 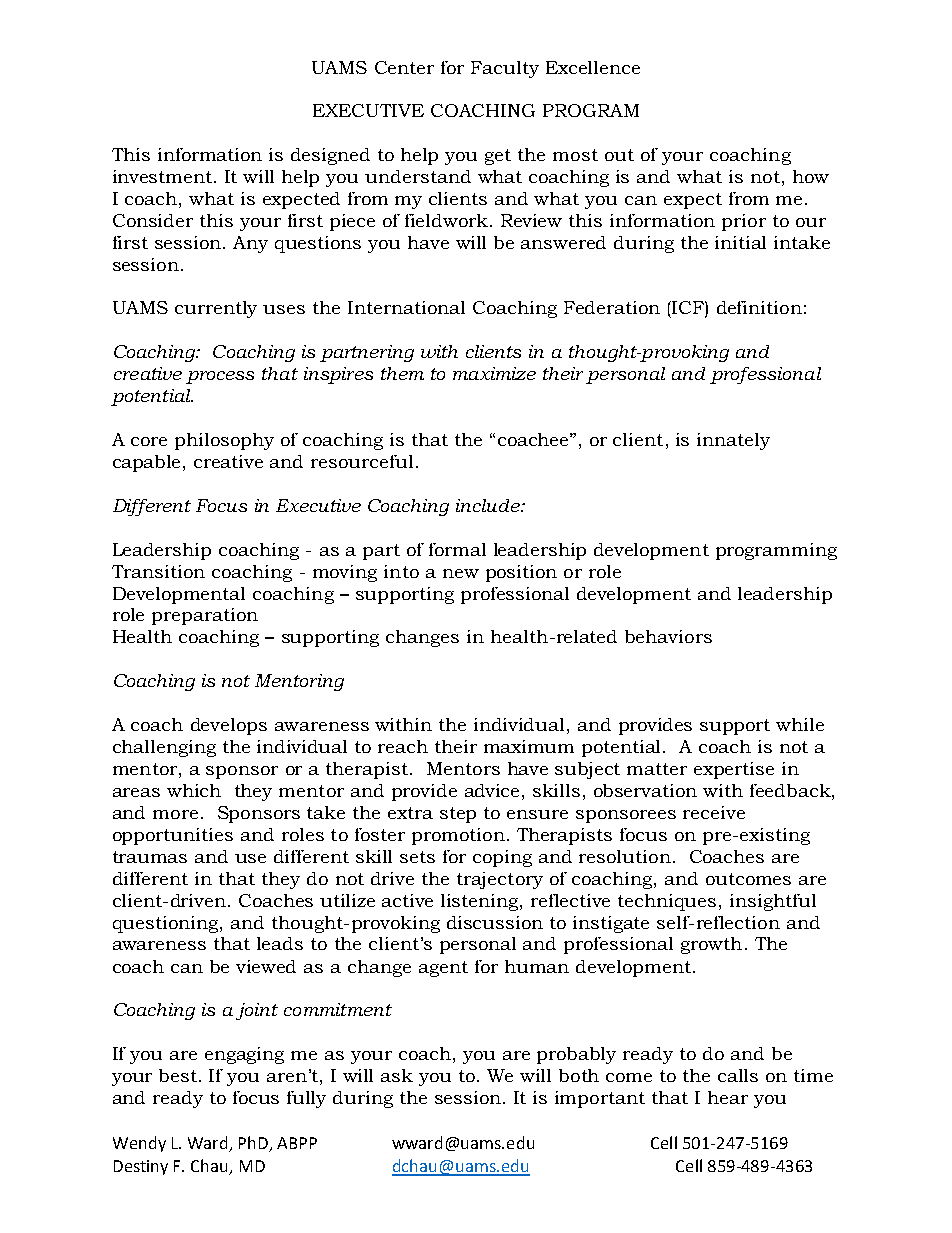 I want to click on how, so click(x=811, y=176).
